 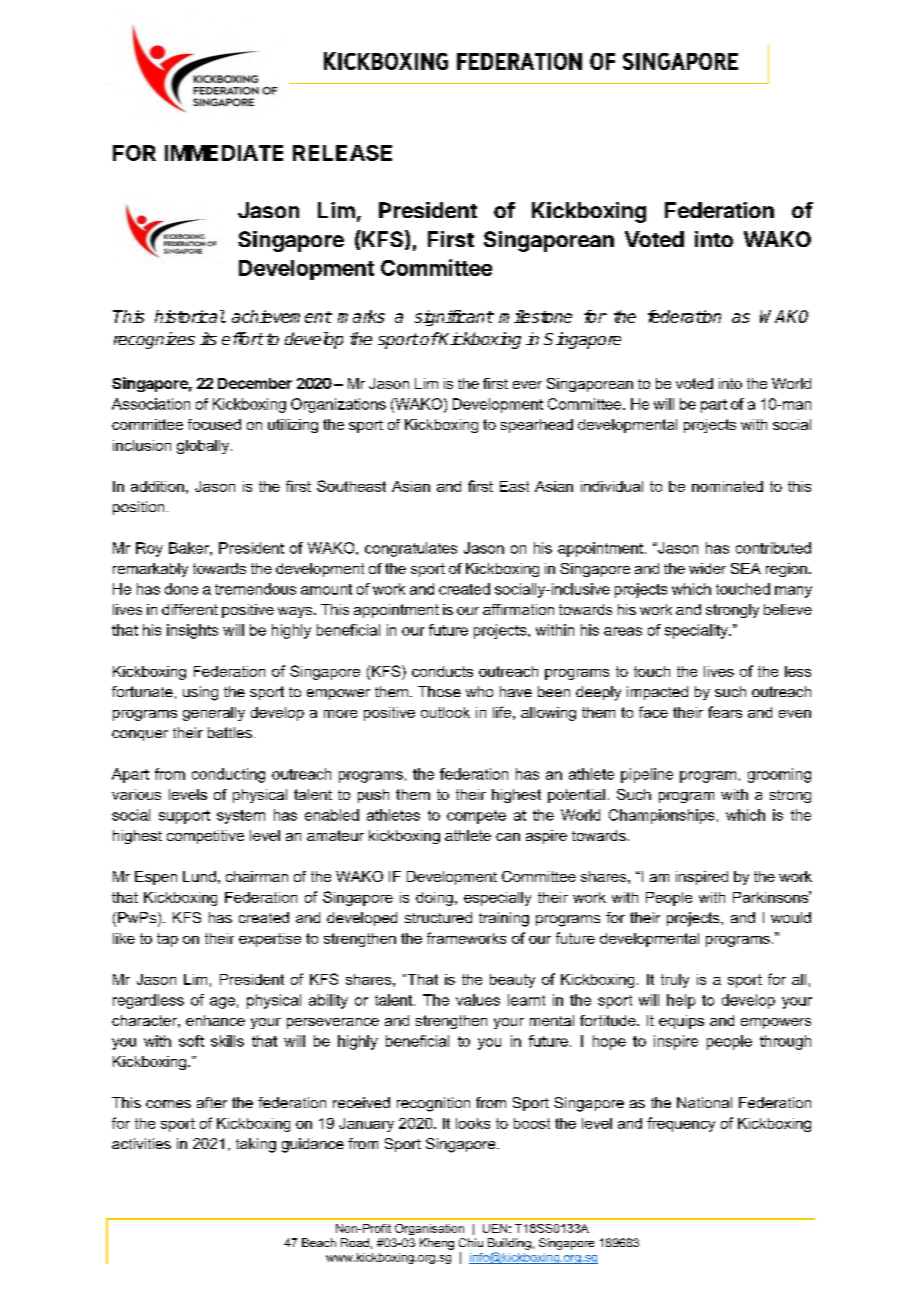 I want to click on age, so click(x=222, y=1003).
